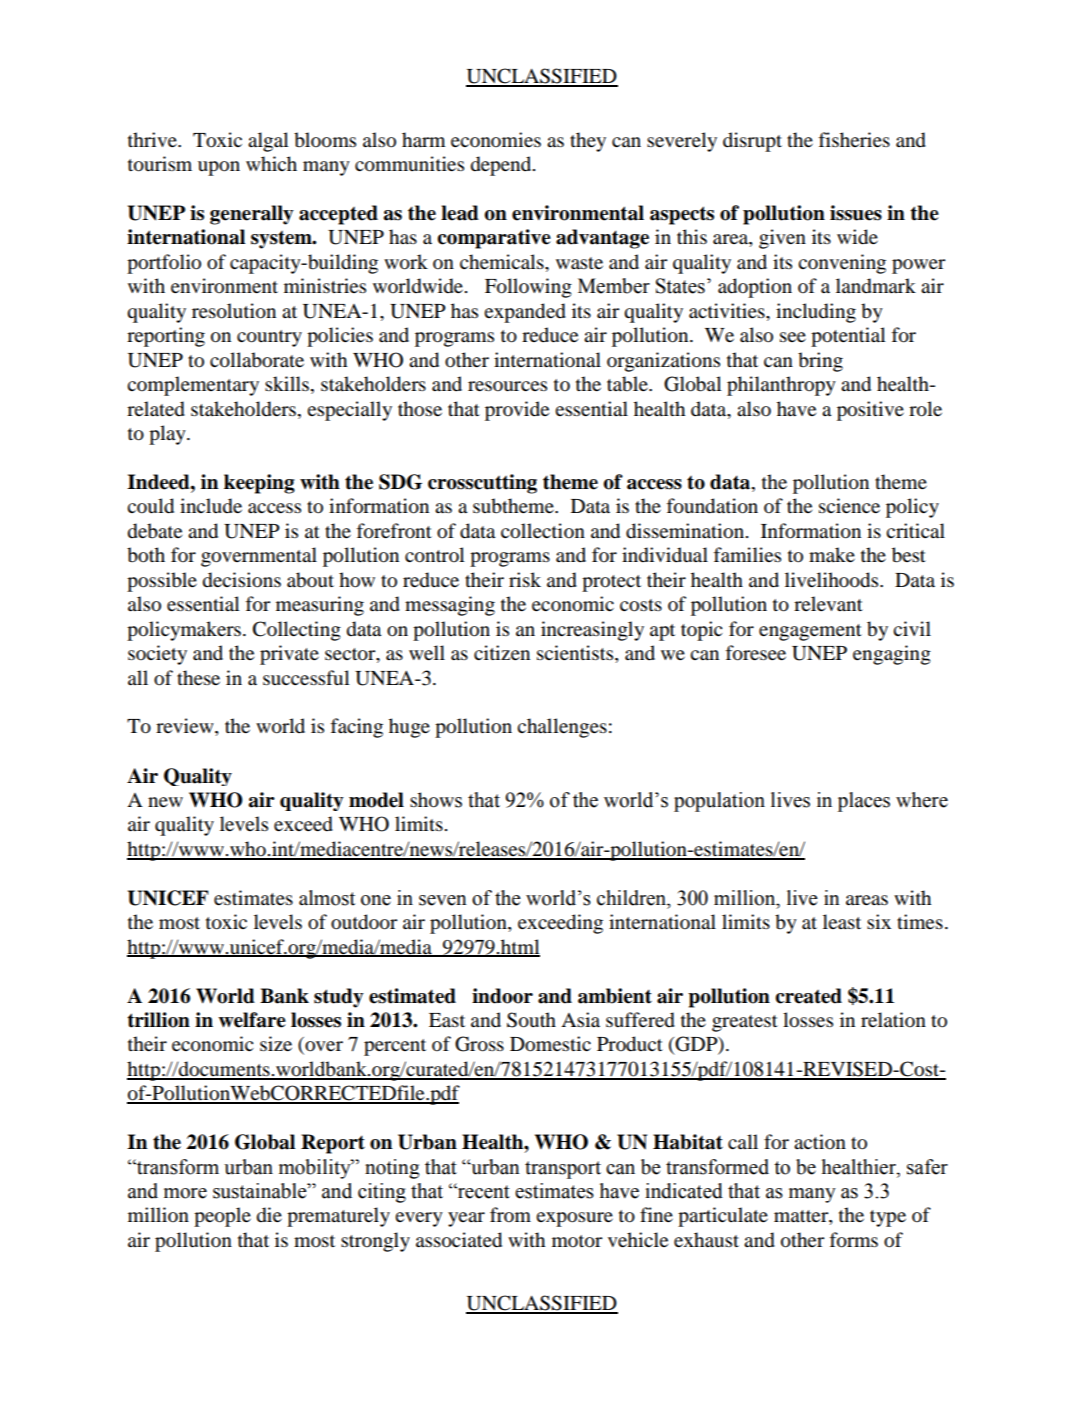 The height and width of the screenshot is (1403, 1084). What do you see at coordinates (828, 603) in the screenshot?
I see `relevant` at bounding box center [828, 603].
